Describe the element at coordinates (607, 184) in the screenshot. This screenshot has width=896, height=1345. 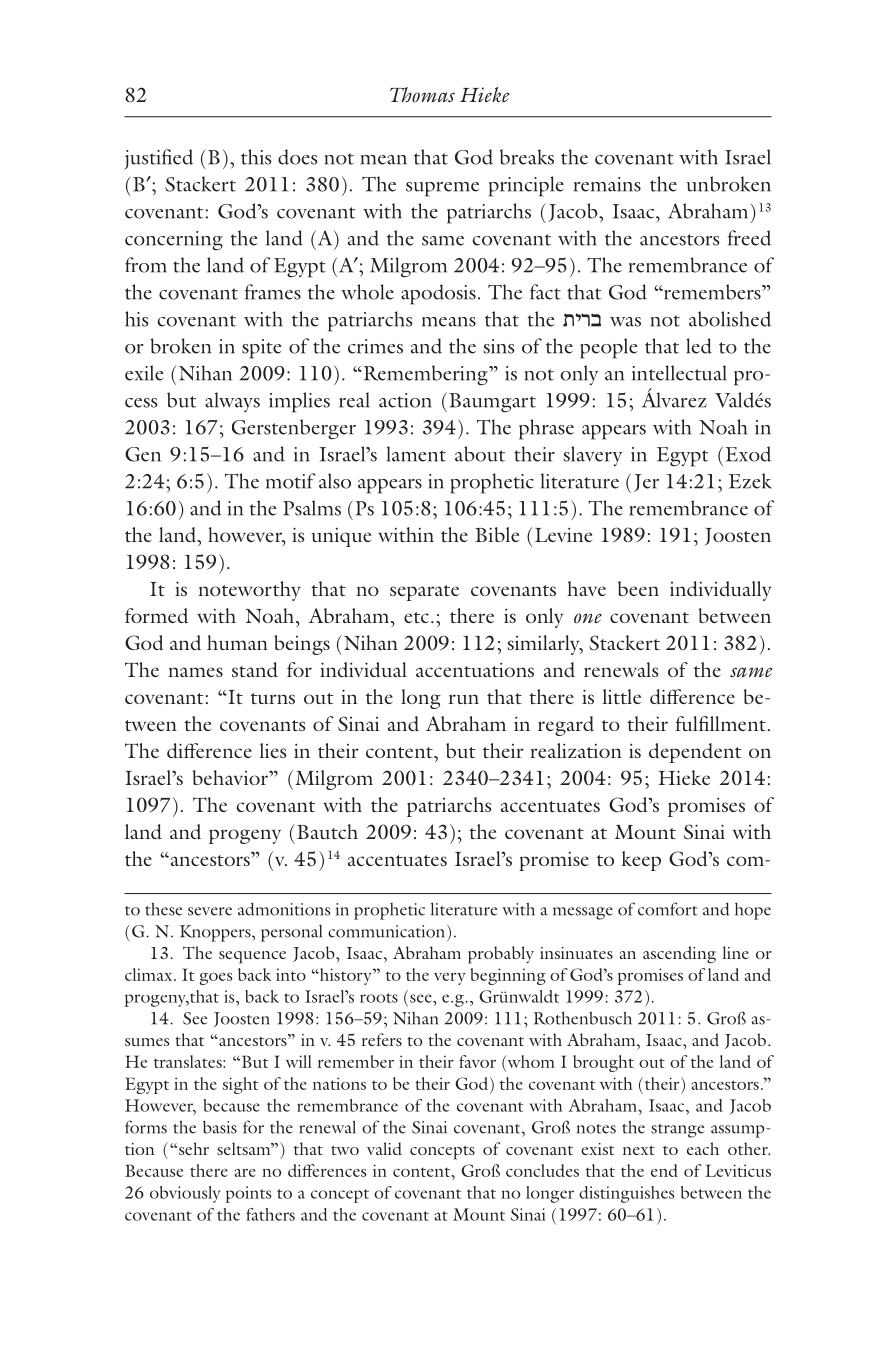
I see `remains` at that location.
